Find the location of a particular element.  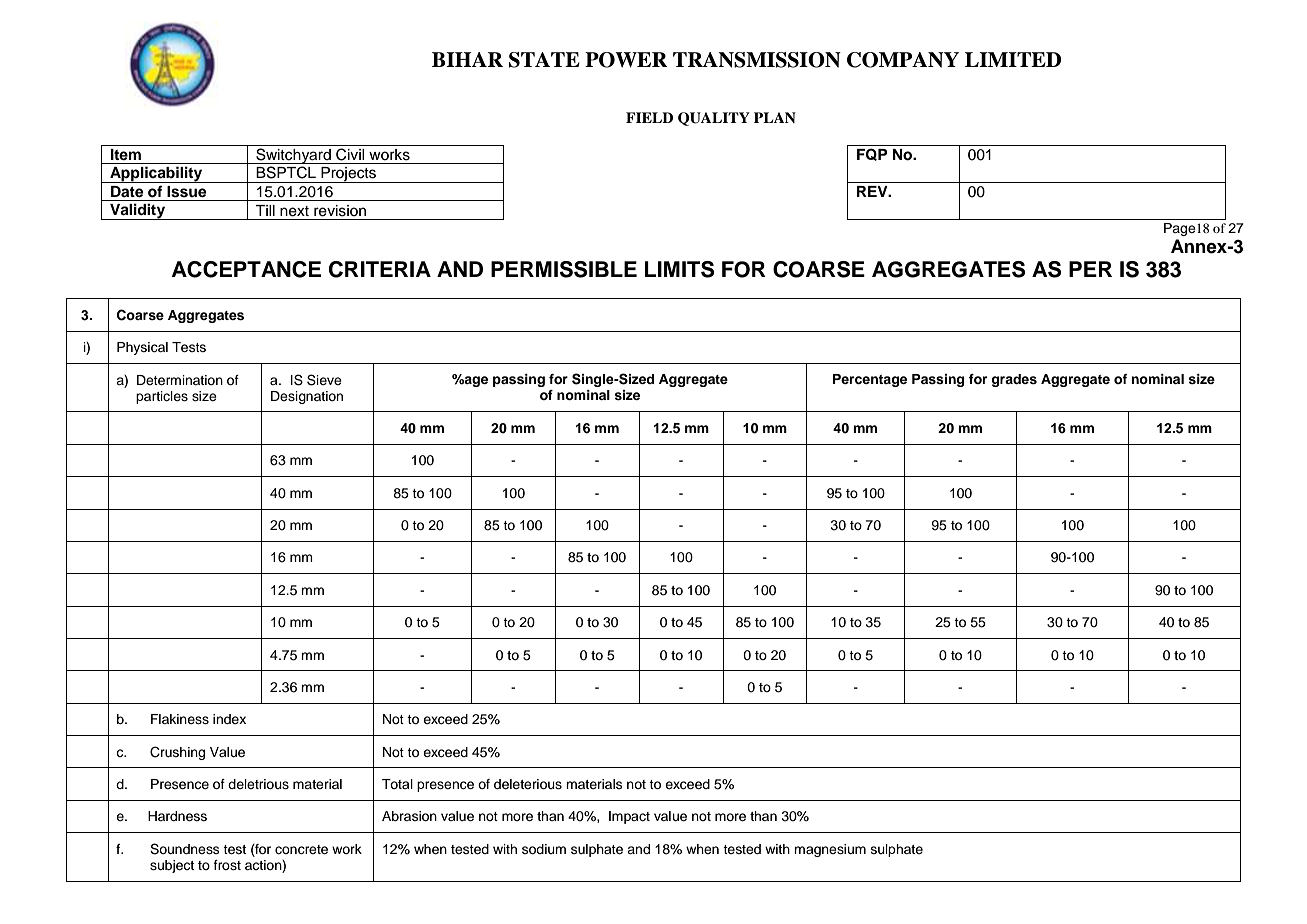

Applicability is located at coordinates (156, 174).
